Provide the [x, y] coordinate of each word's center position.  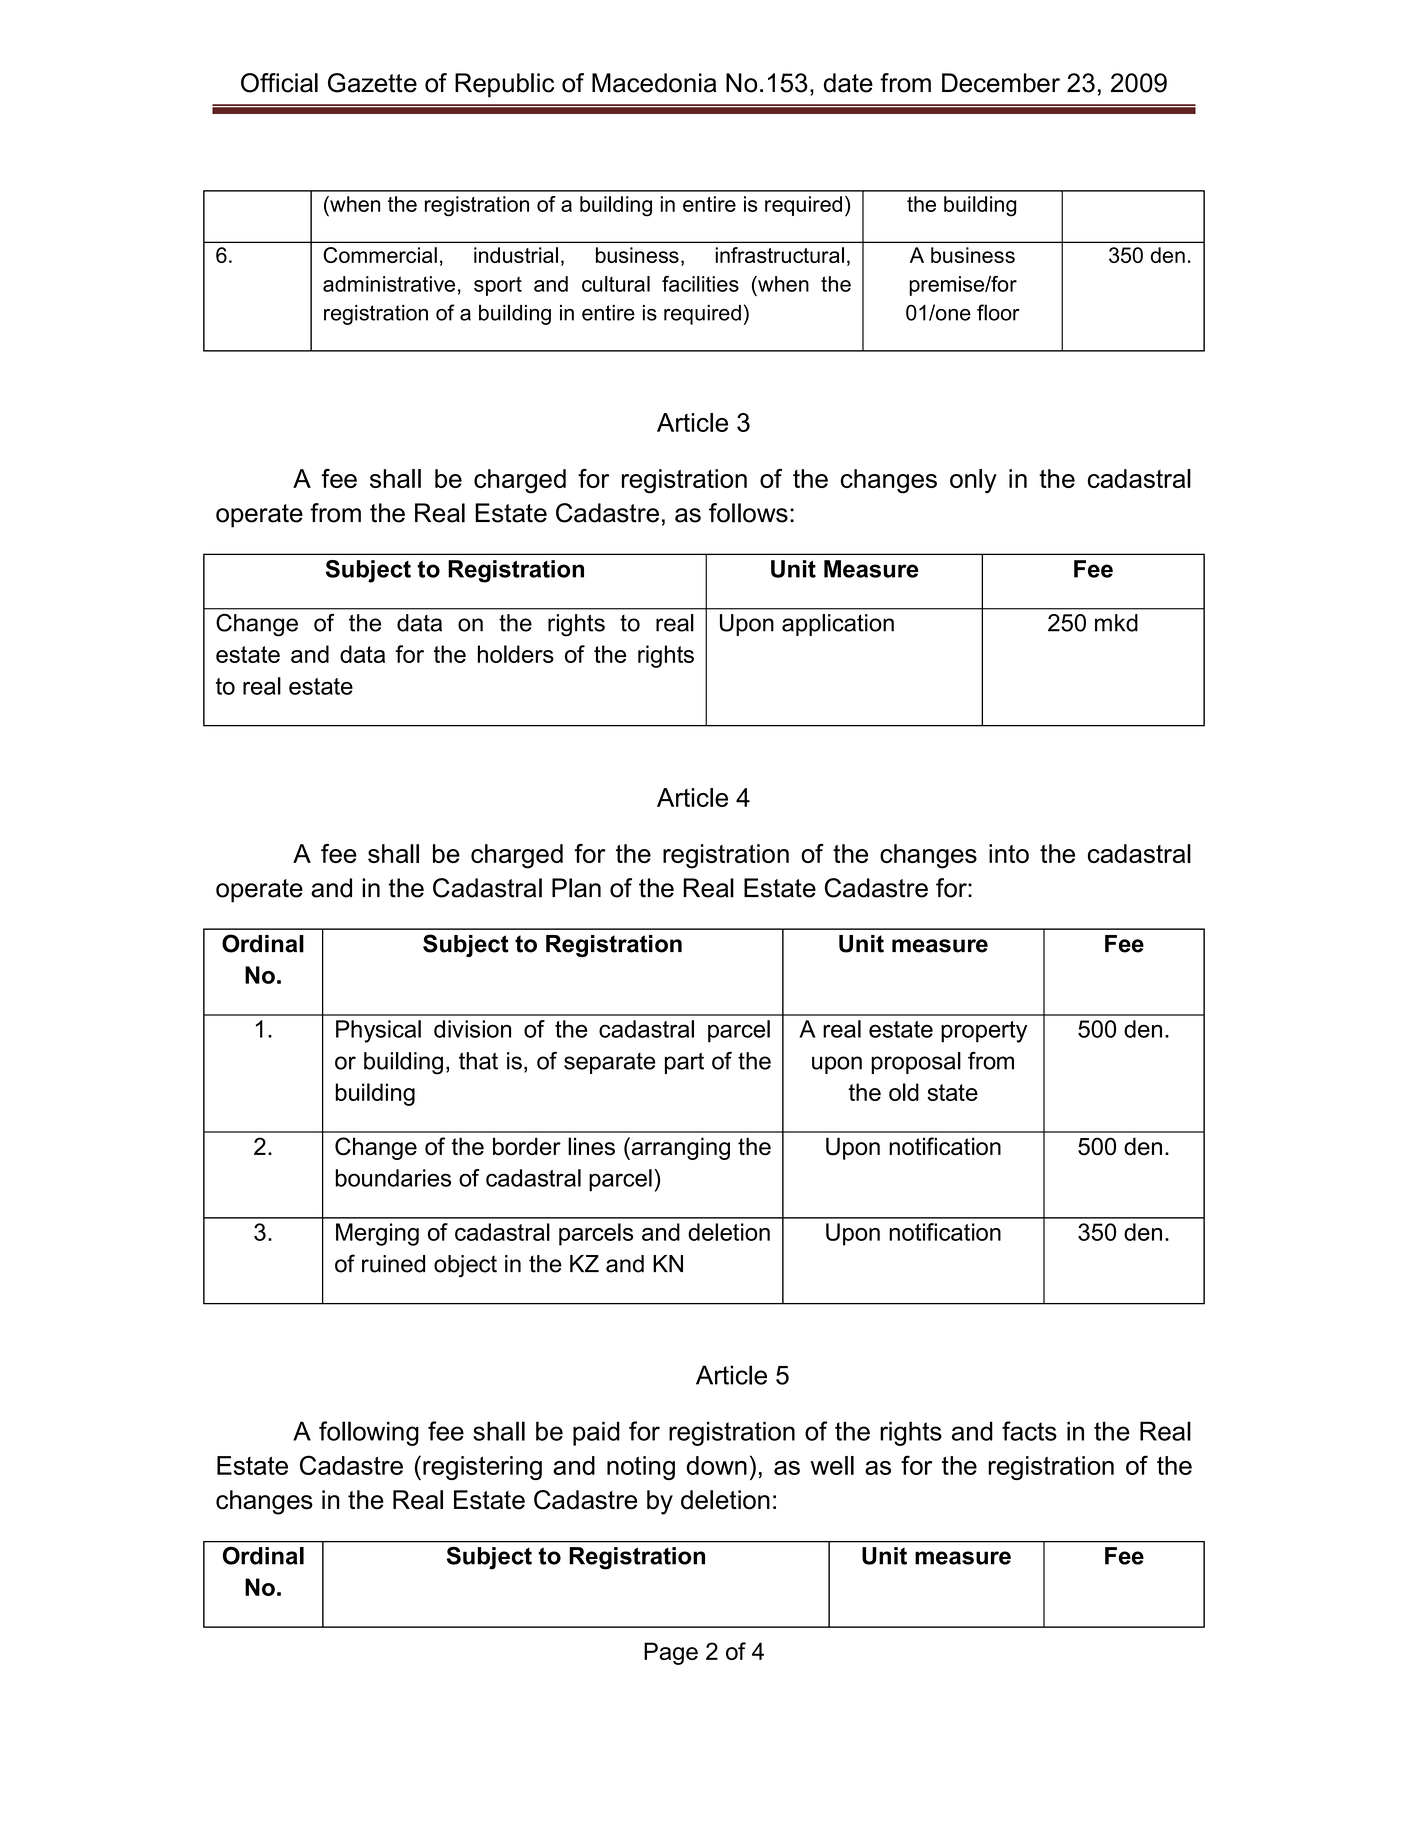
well [832, 1465]
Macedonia [654, 83]
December [1001, 83]
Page [671, 1653]
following [369, 1433]
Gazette [372, 83]
